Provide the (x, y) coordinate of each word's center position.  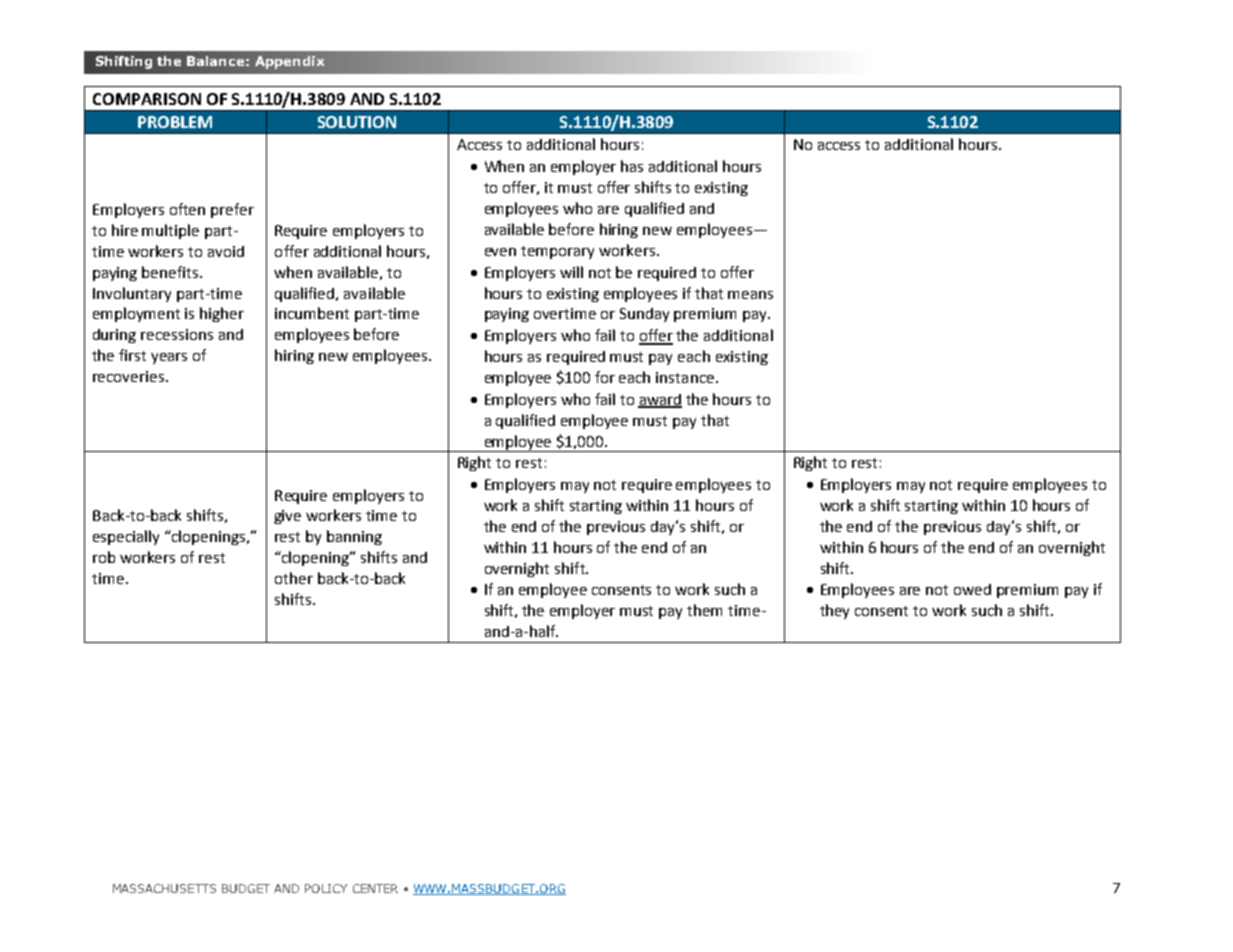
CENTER (375, 888)
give (287, 517)
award (660, 400)
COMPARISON (147, 99)
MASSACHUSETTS (164, 888)
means (750, 295)
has (632, 166)
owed (972, 589)
